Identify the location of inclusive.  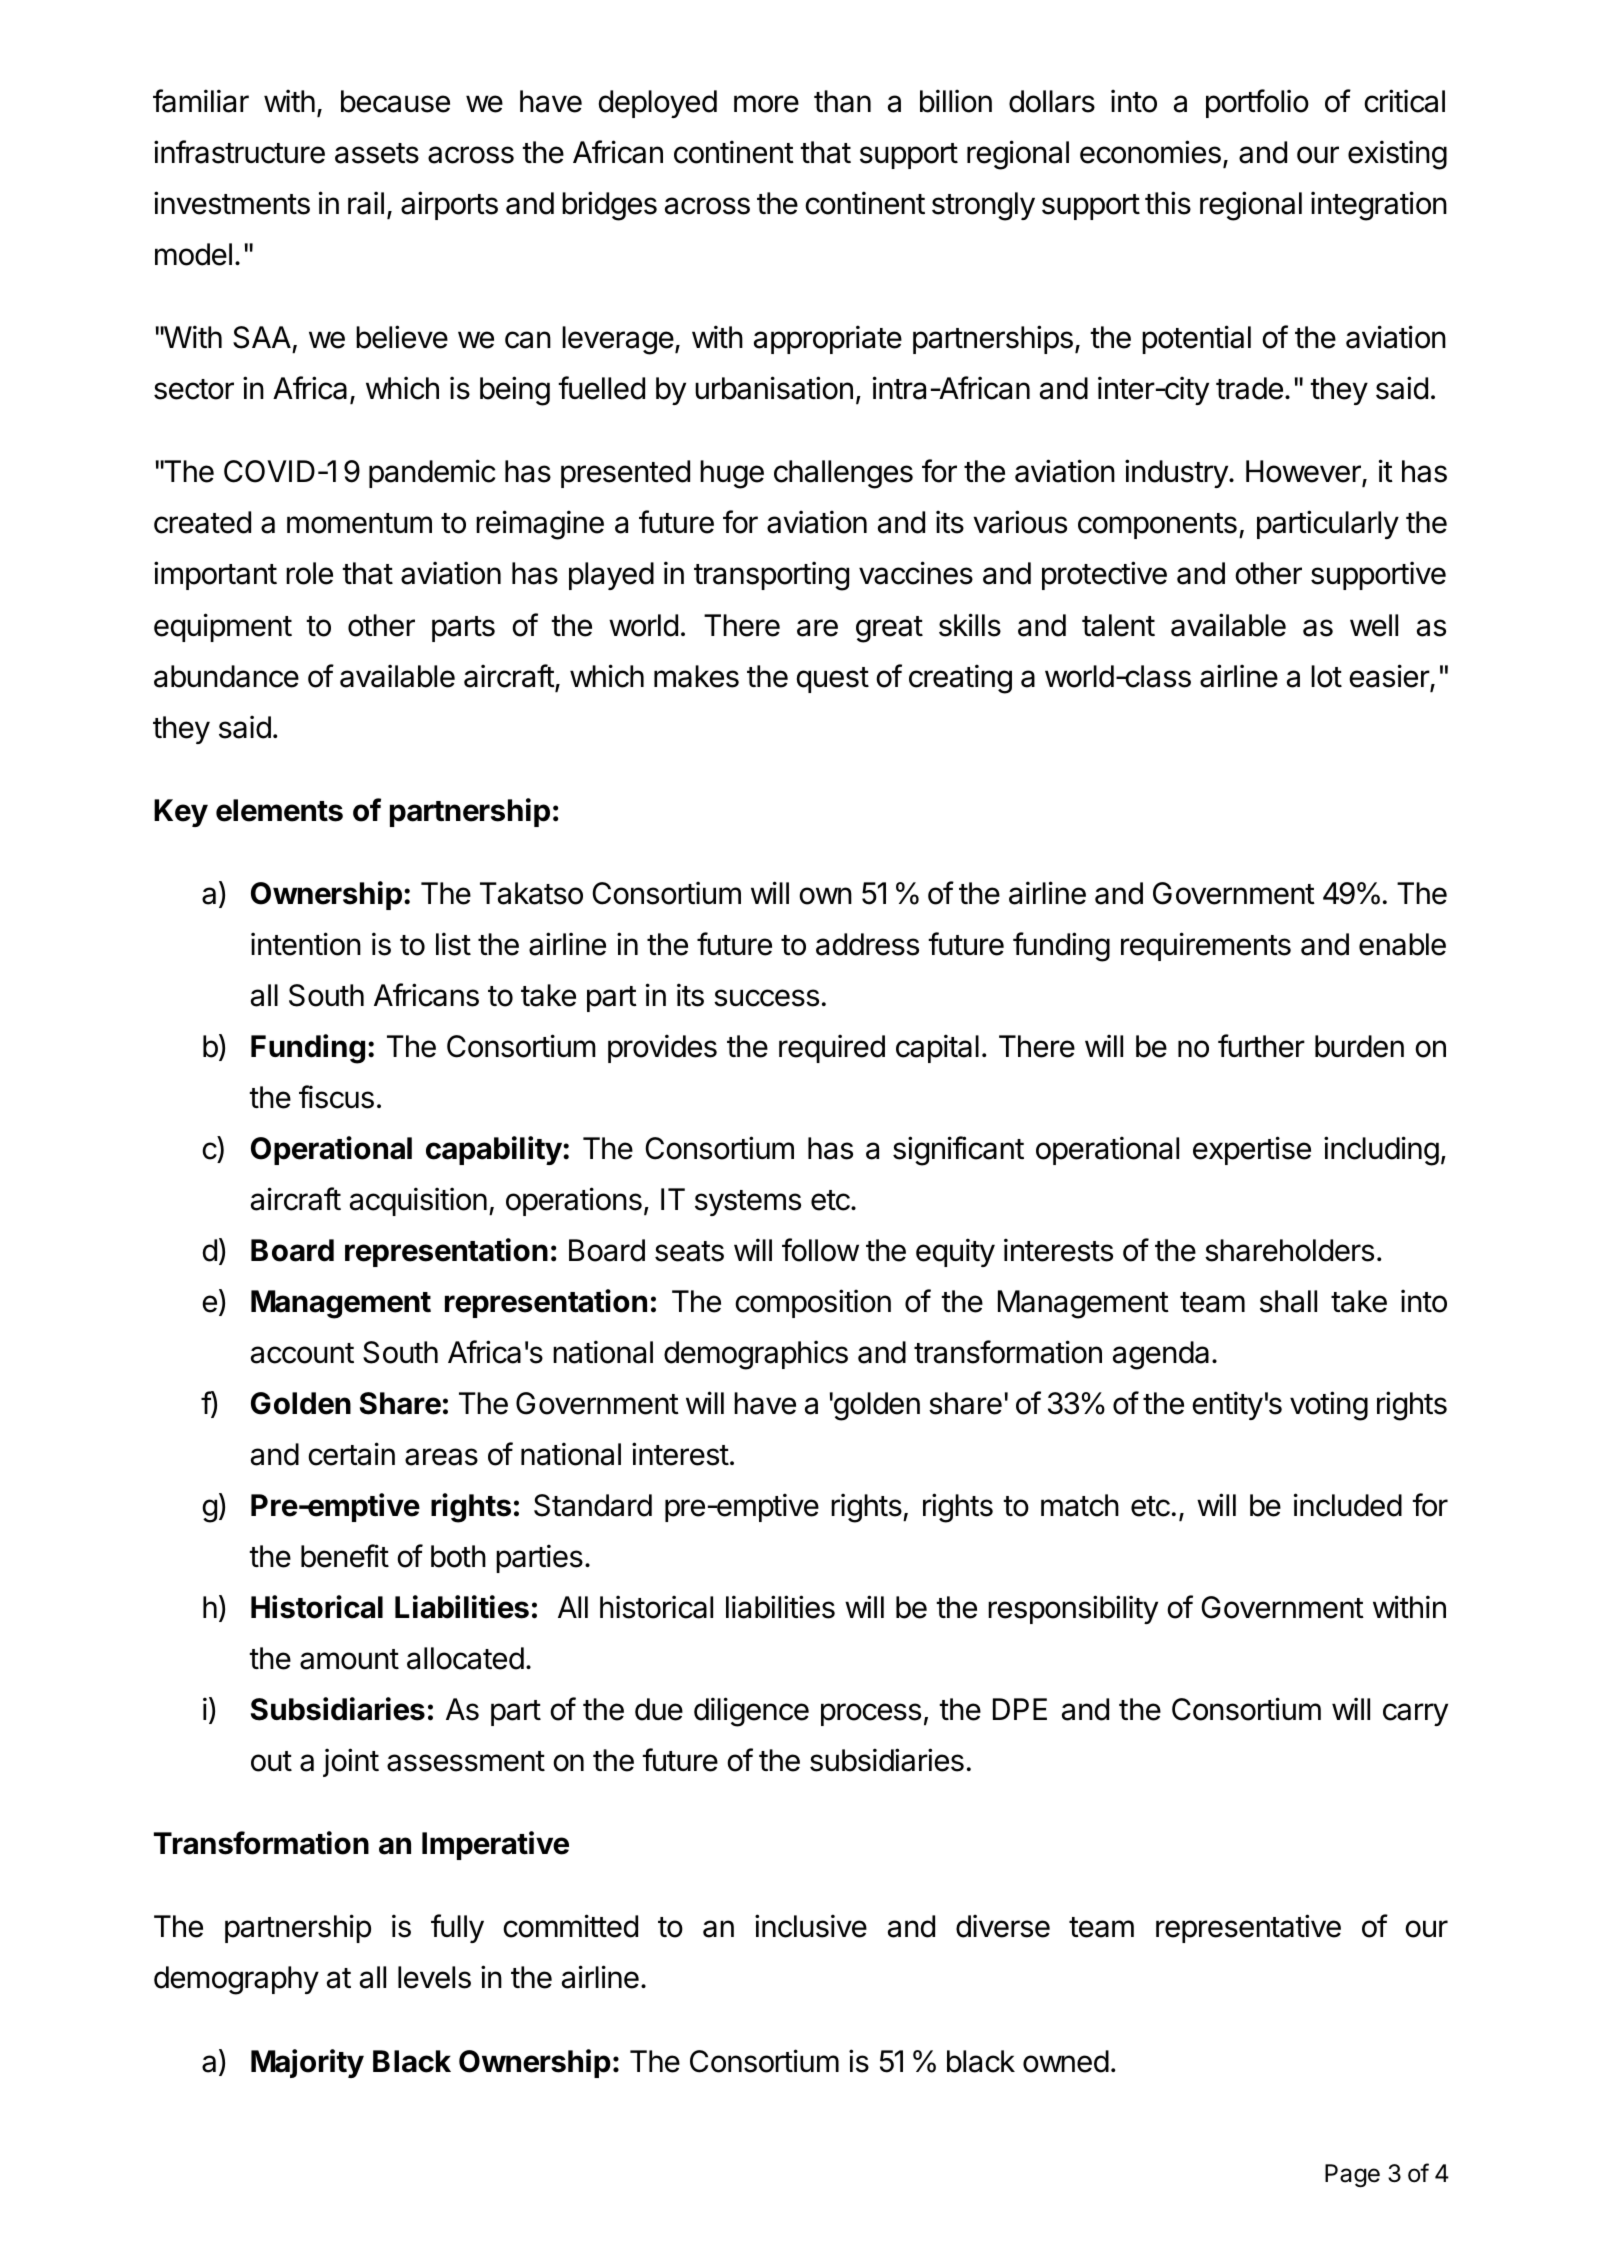
(811, 1926).
